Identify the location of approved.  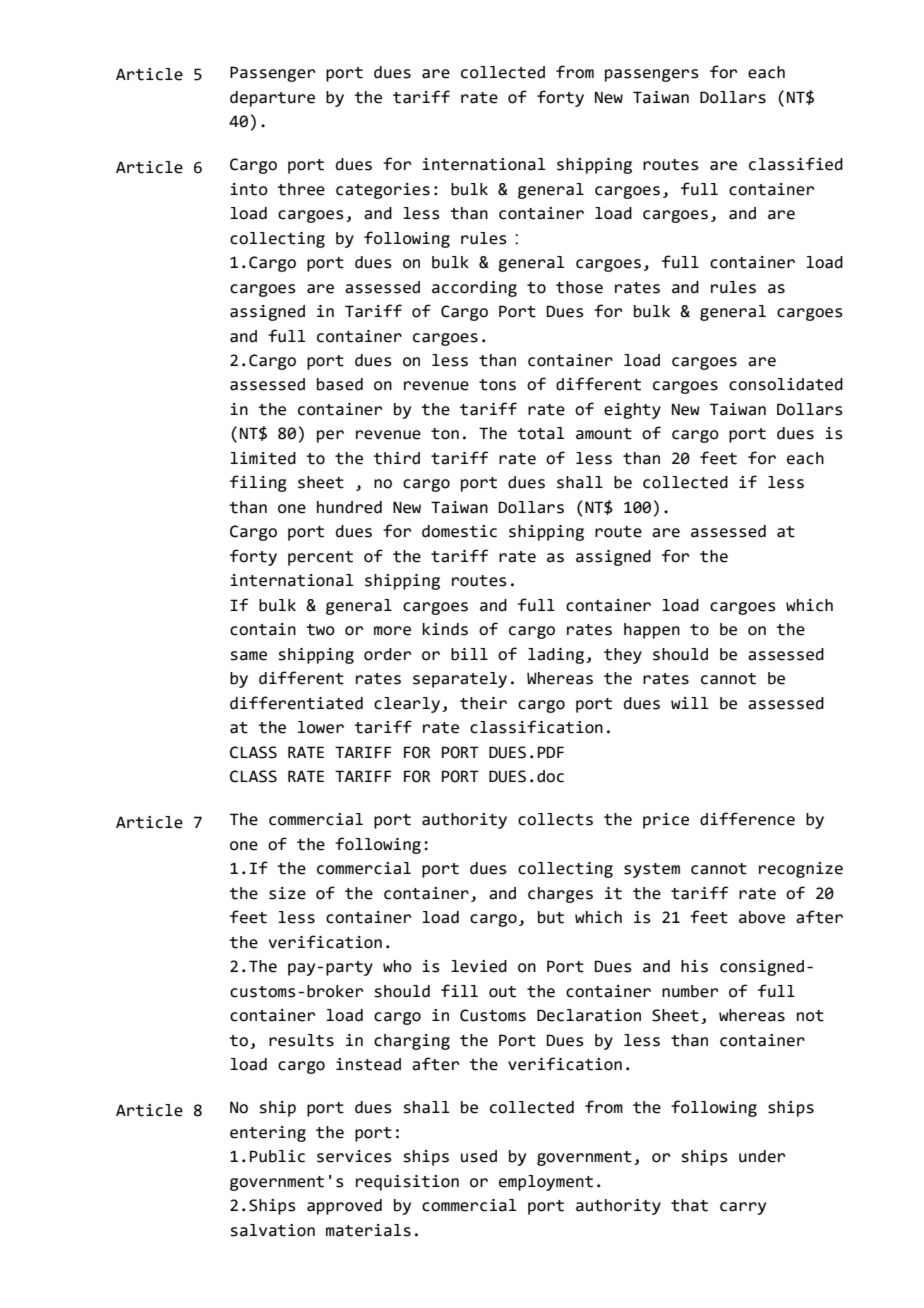
(344, 1207).
